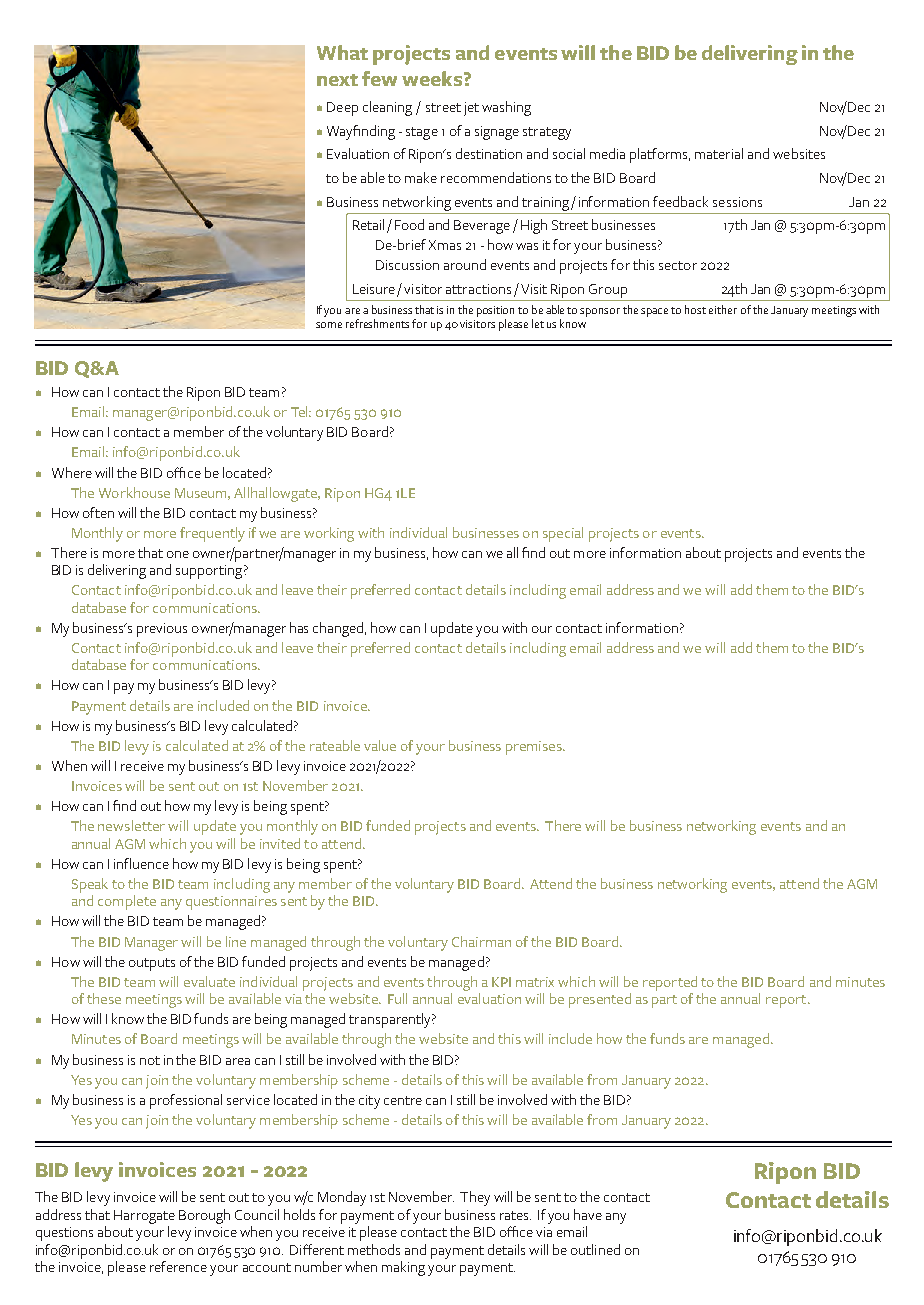  I want to click on value, so click(380, 745).
